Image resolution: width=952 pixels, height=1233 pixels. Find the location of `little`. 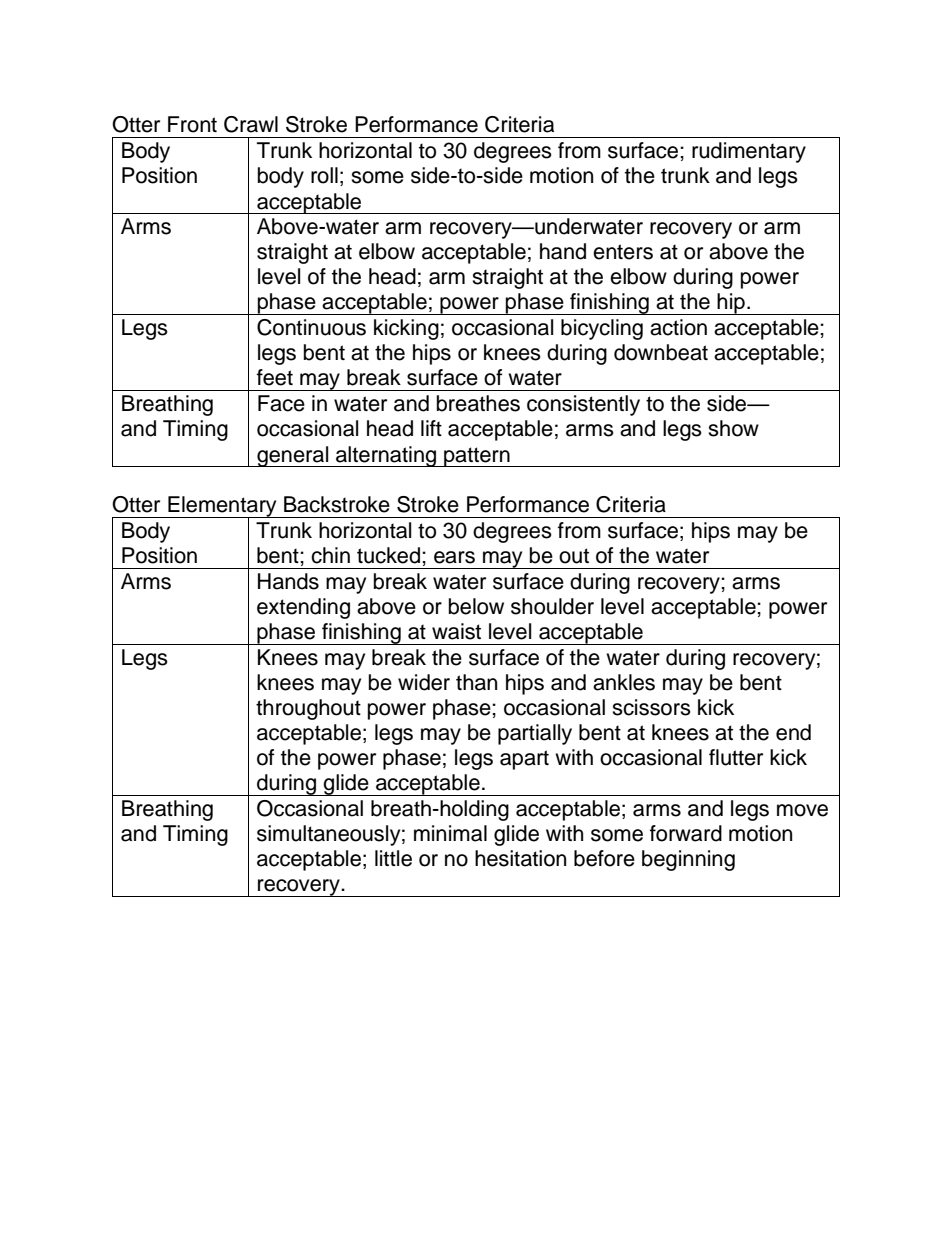

little is located at coordinates (393, 858).
